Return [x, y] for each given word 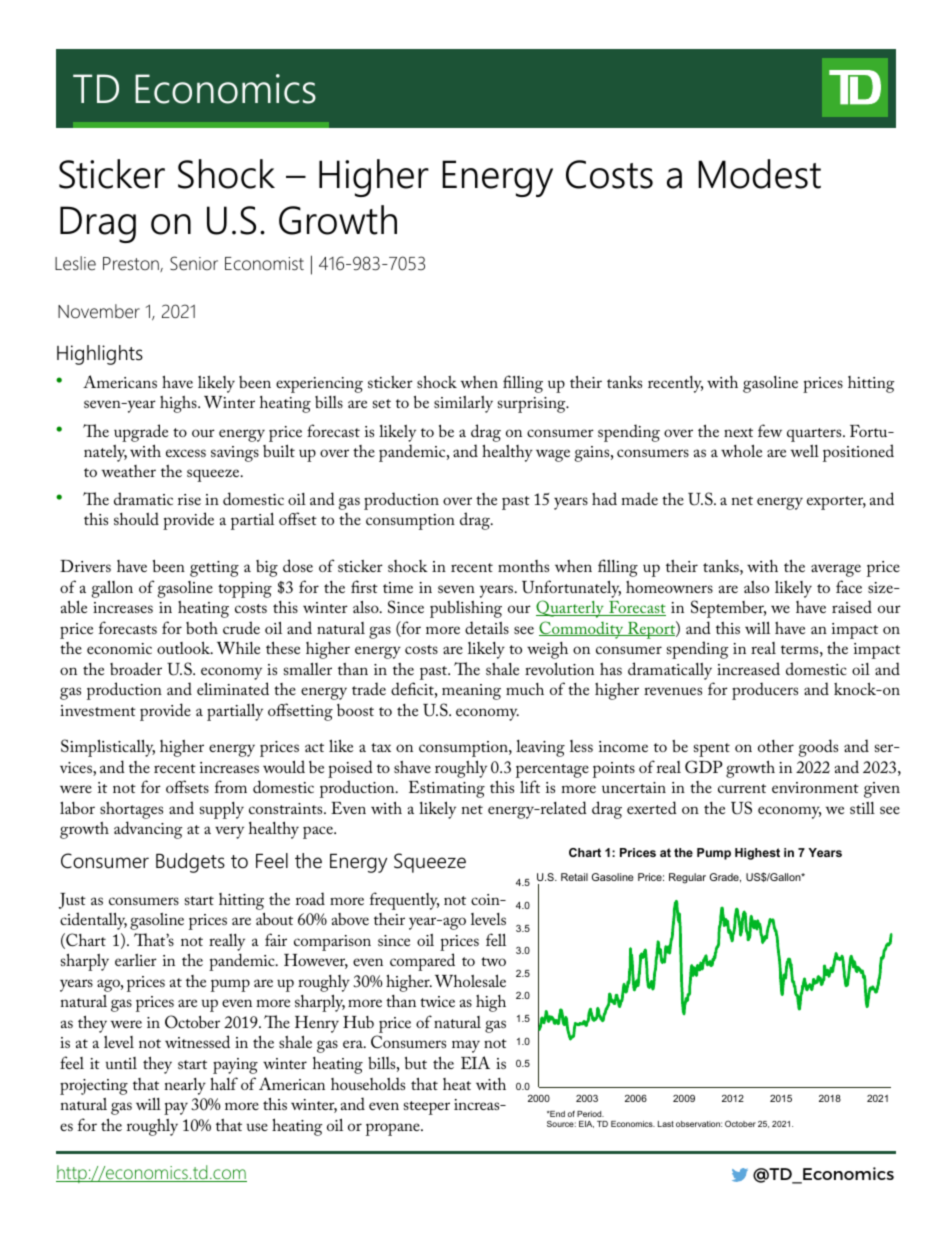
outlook [184, 647]
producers [765, 691]
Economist [264, 264]
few [770, 430]
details [487, 627]
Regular [687, 878]
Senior [194, 263]
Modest [759, 174]
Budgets [190, 863]
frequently [404, 901]
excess [186, 453]
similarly [463, 404]
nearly [185, 1086]
